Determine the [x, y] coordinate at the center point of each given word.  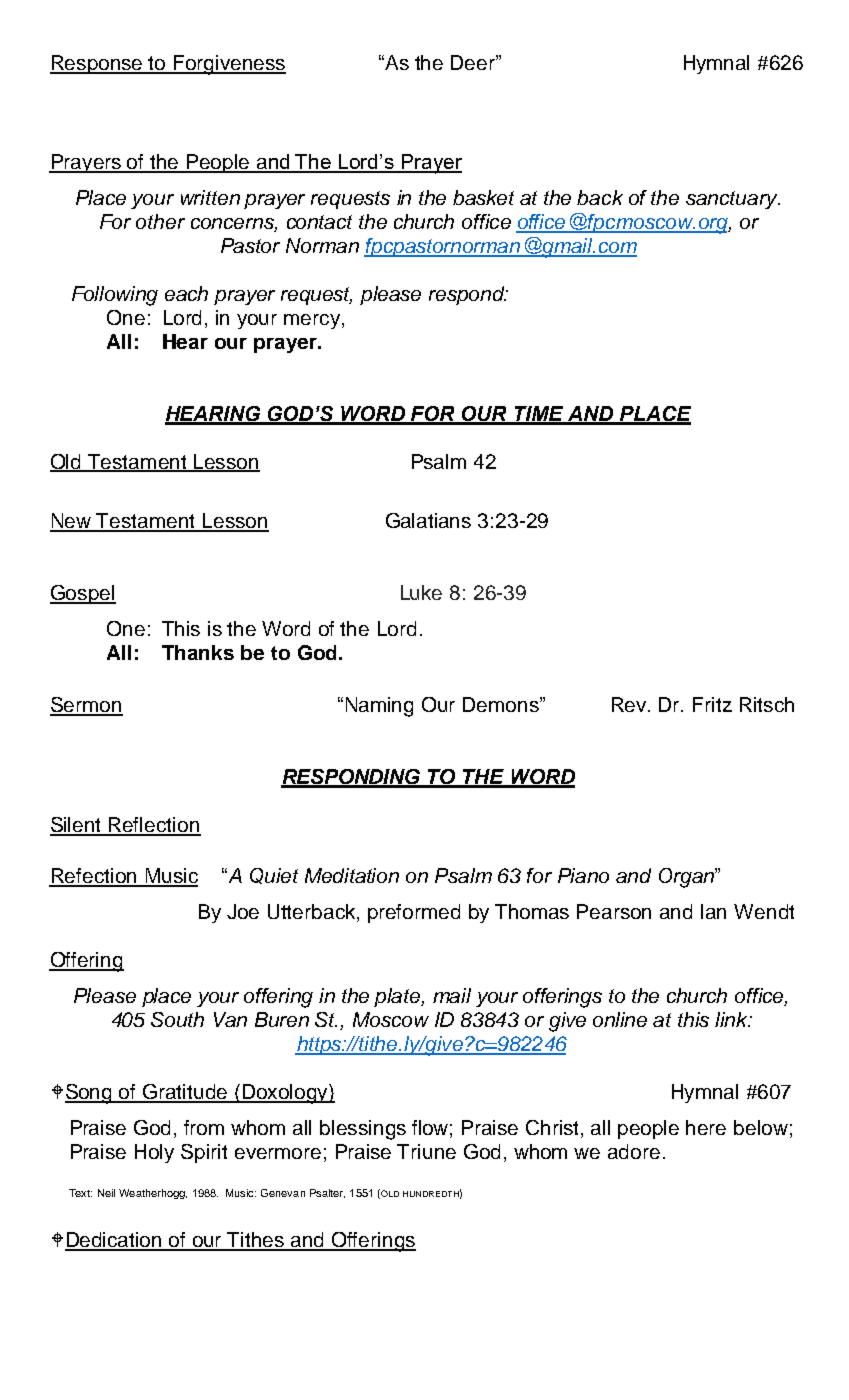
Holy [154, 1153]
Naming [379, 707]
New [72, 522]
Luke [421, 592]
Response [97, 64]
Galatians [428, 520]
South [177, 1019]
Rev [630, 704]
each [186, 293]
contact [319, 222]
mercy [312, 321]
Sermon [86, 706]
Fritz [712, 704]
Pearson [614, 911]
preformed [414, 913]
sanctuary [733, 200]
